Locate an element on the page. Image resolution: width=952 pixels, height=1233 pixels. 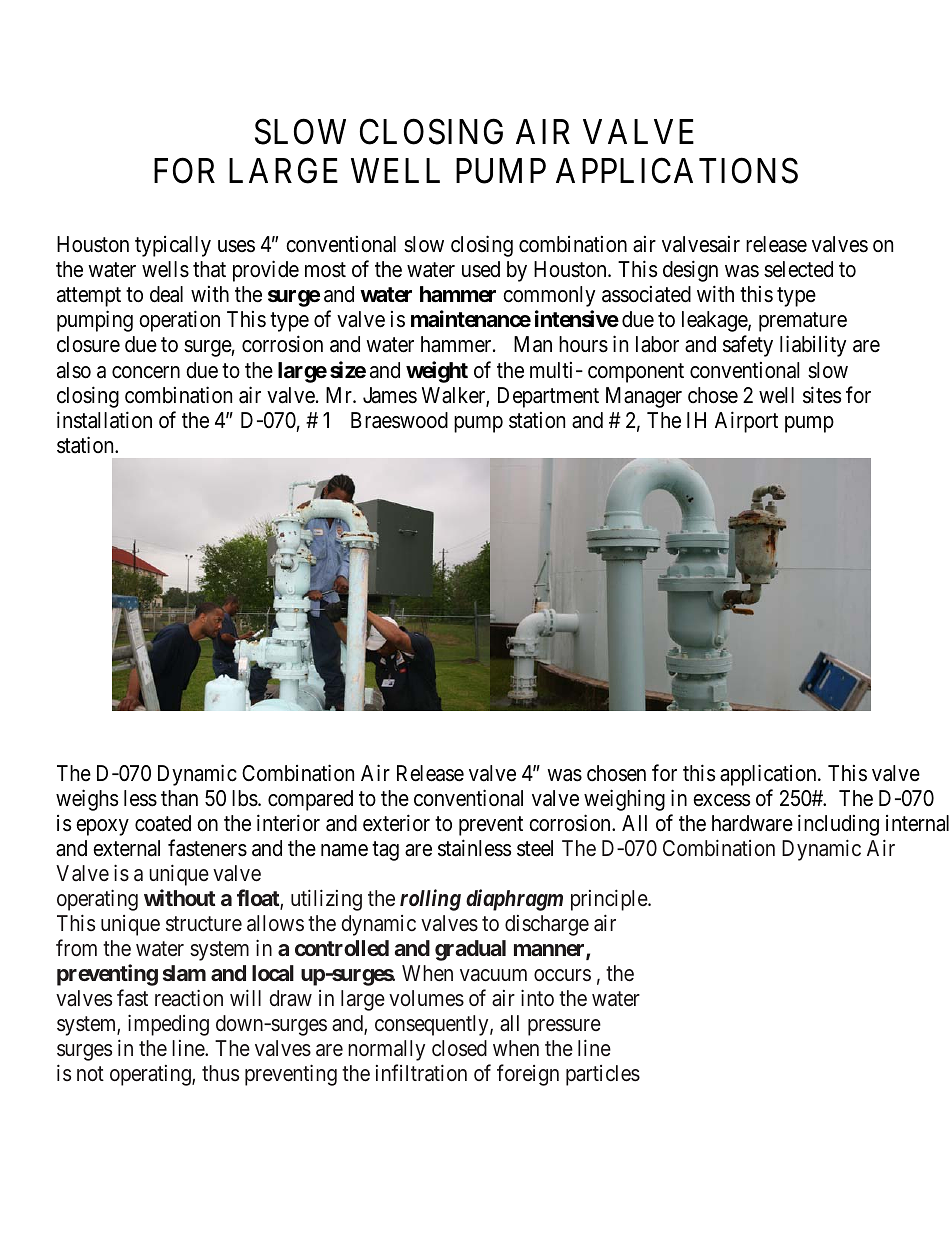
installation is located at coordinates (104, 420).
